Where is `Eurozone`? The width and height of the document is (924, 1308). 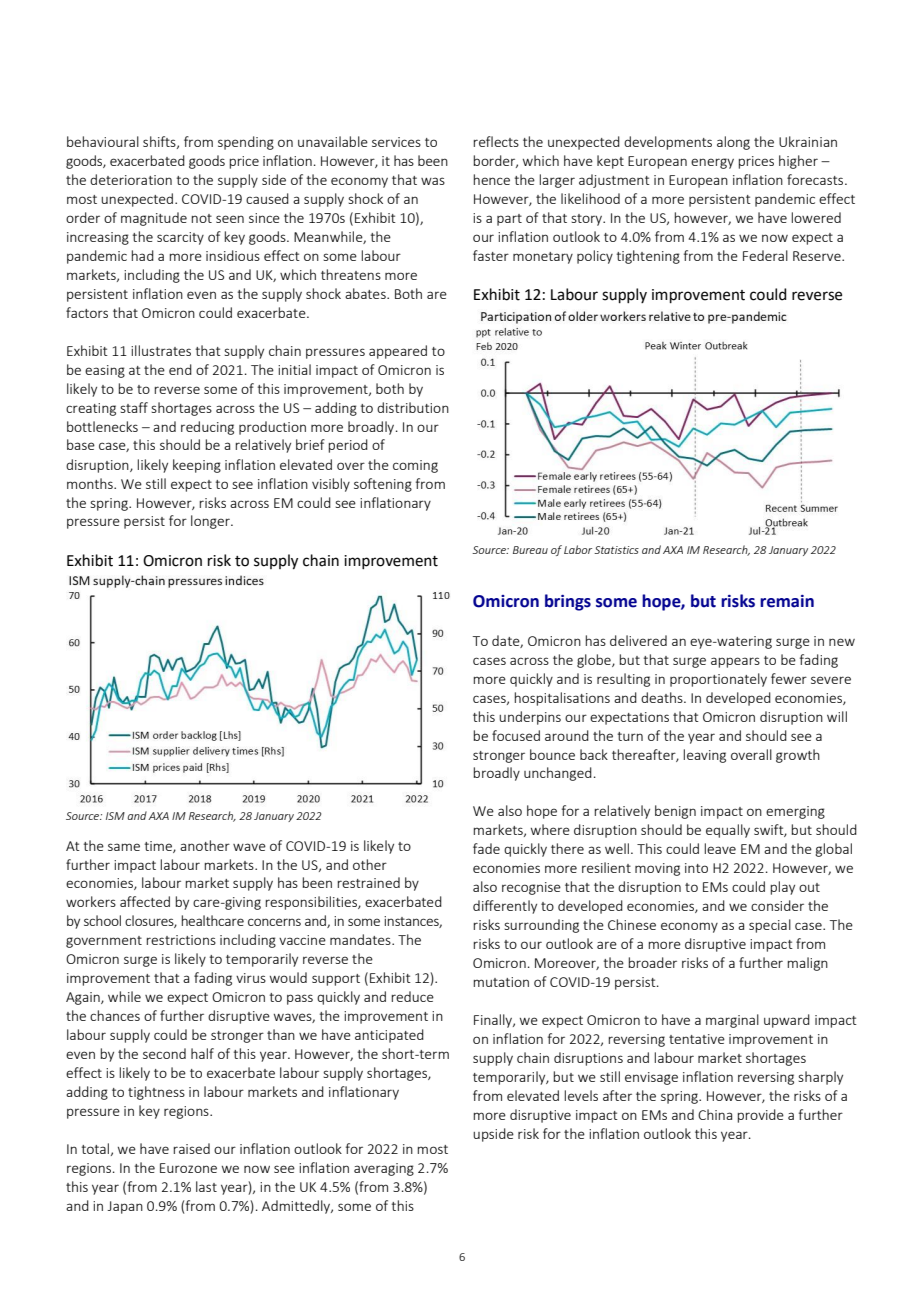
Eurozone is located at coordinates (188, 1168).
